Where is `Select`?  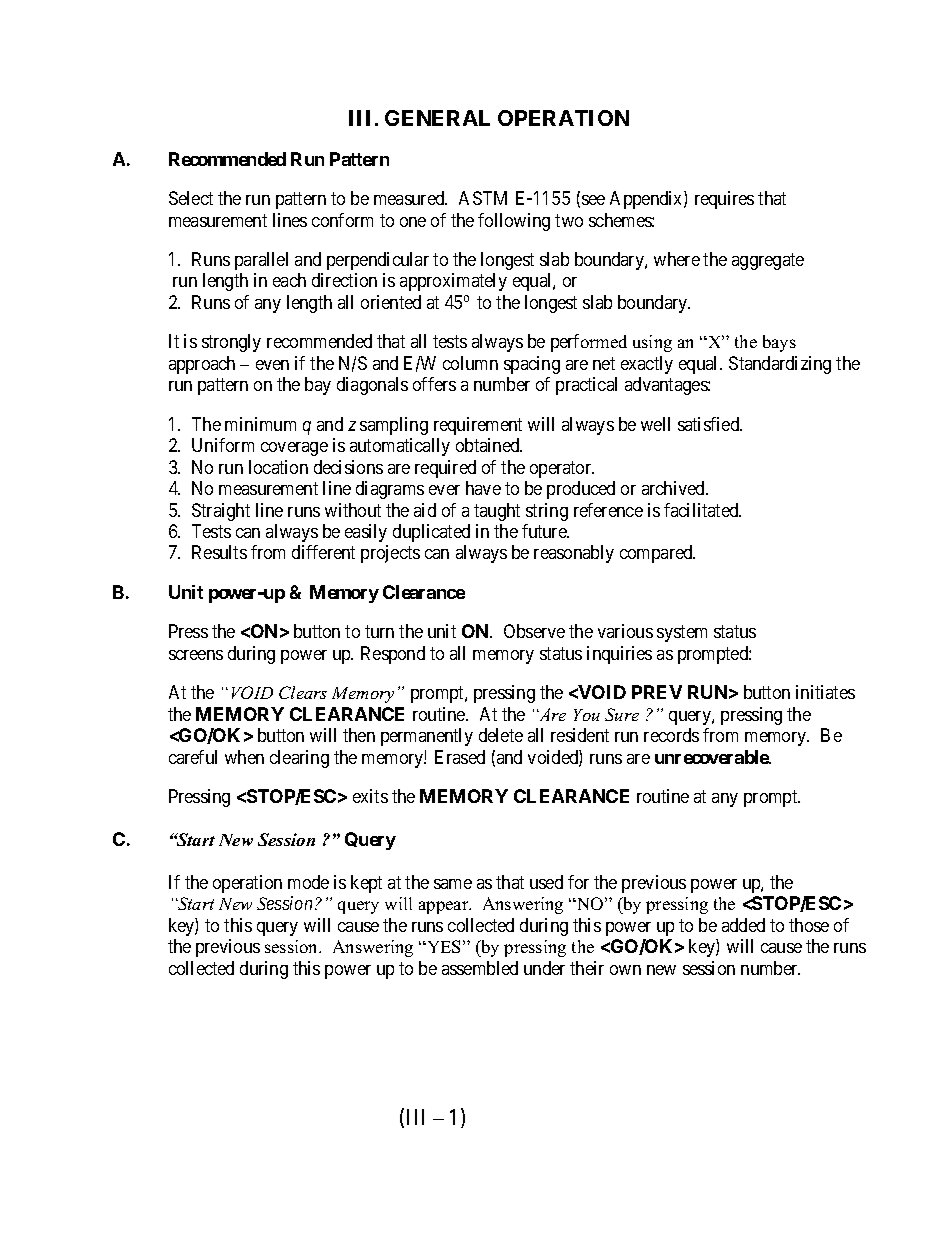
Select is located at coordinates (191, 198).
